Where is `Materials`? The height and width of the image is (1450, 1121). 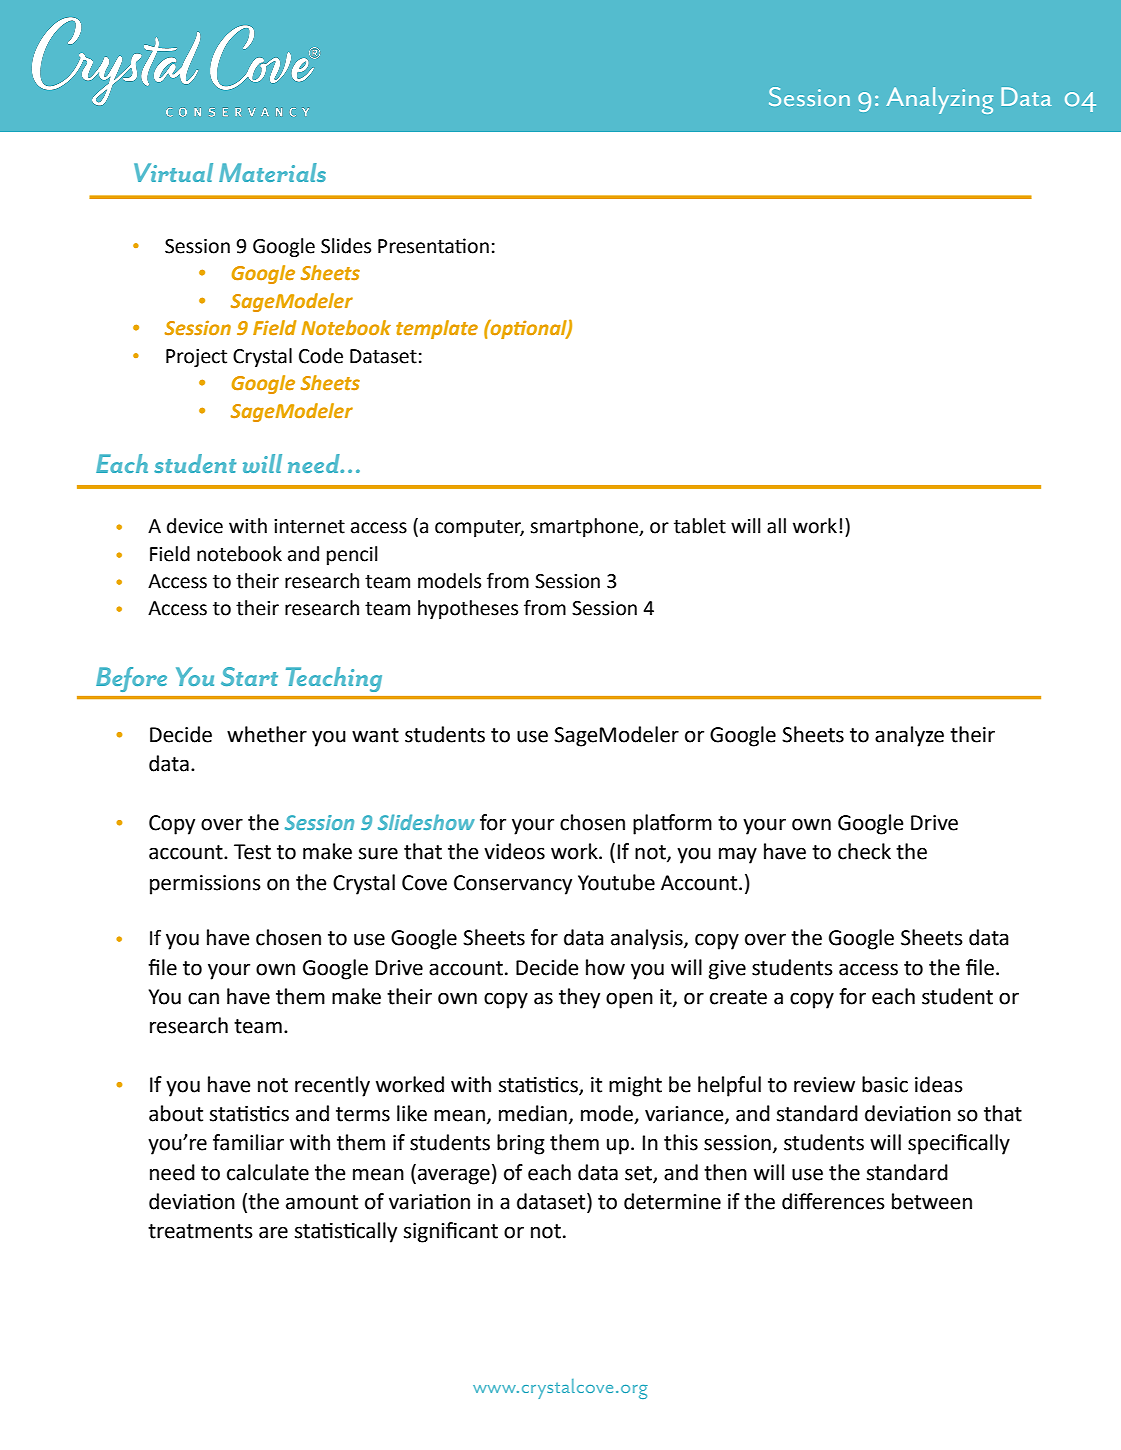
Materials is located at coordinates (272, 172).
